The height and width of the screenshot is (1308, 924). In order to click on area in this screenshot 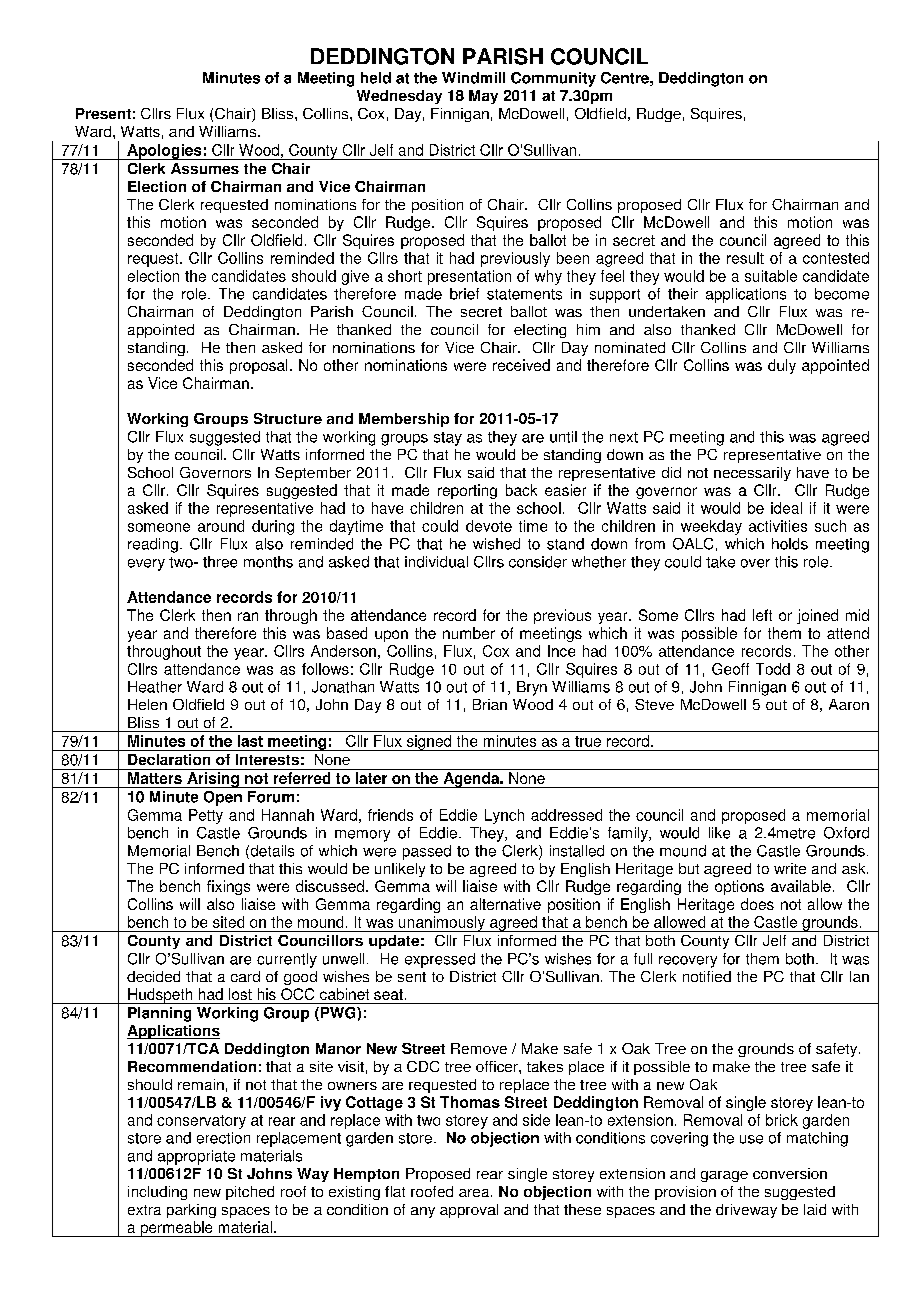, I will do `click(475, 1193)`.
